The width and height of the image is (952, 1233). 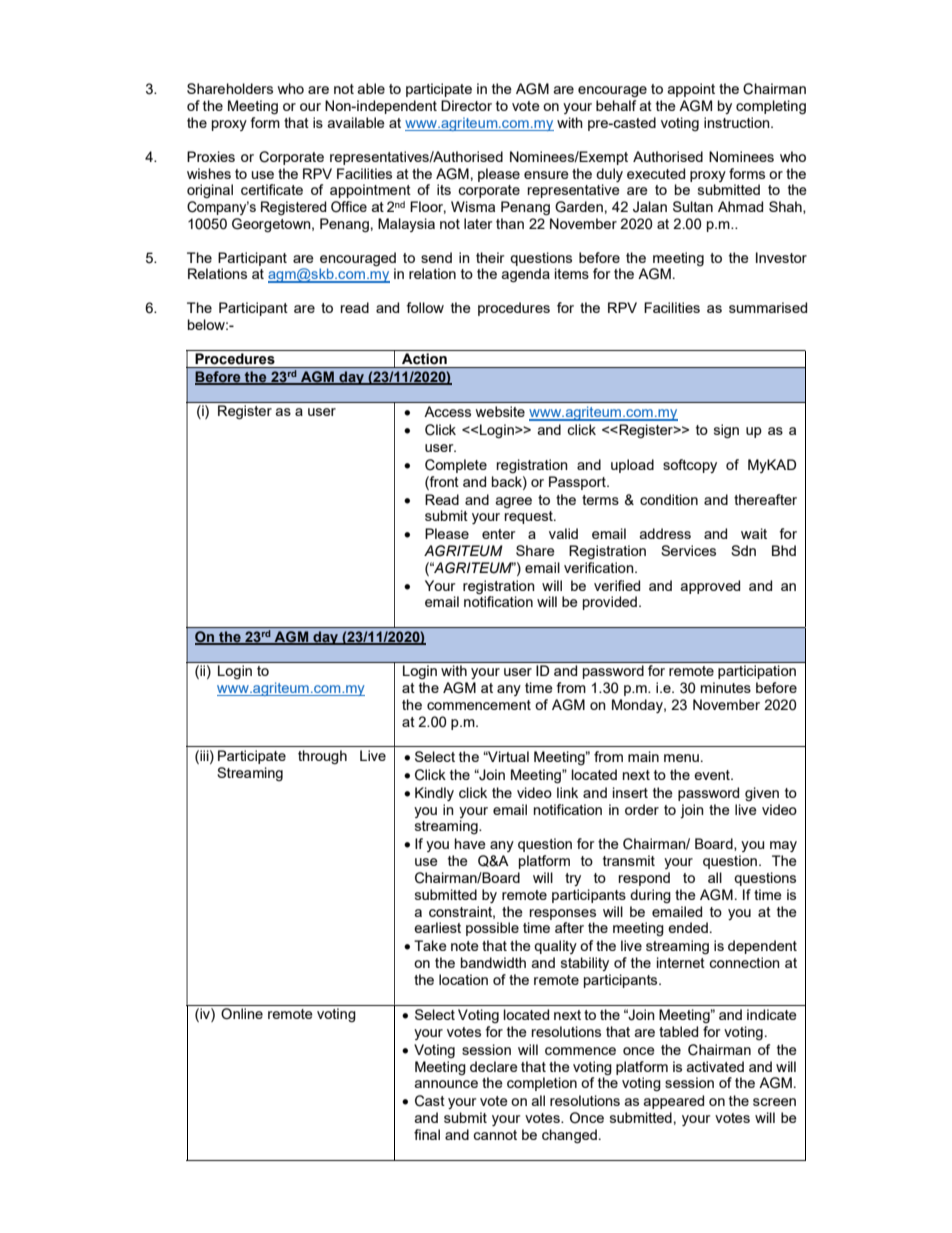 What do you see at coordinates (466, 105) in the image?
I see `Director` at bounding box center [466, 105].
